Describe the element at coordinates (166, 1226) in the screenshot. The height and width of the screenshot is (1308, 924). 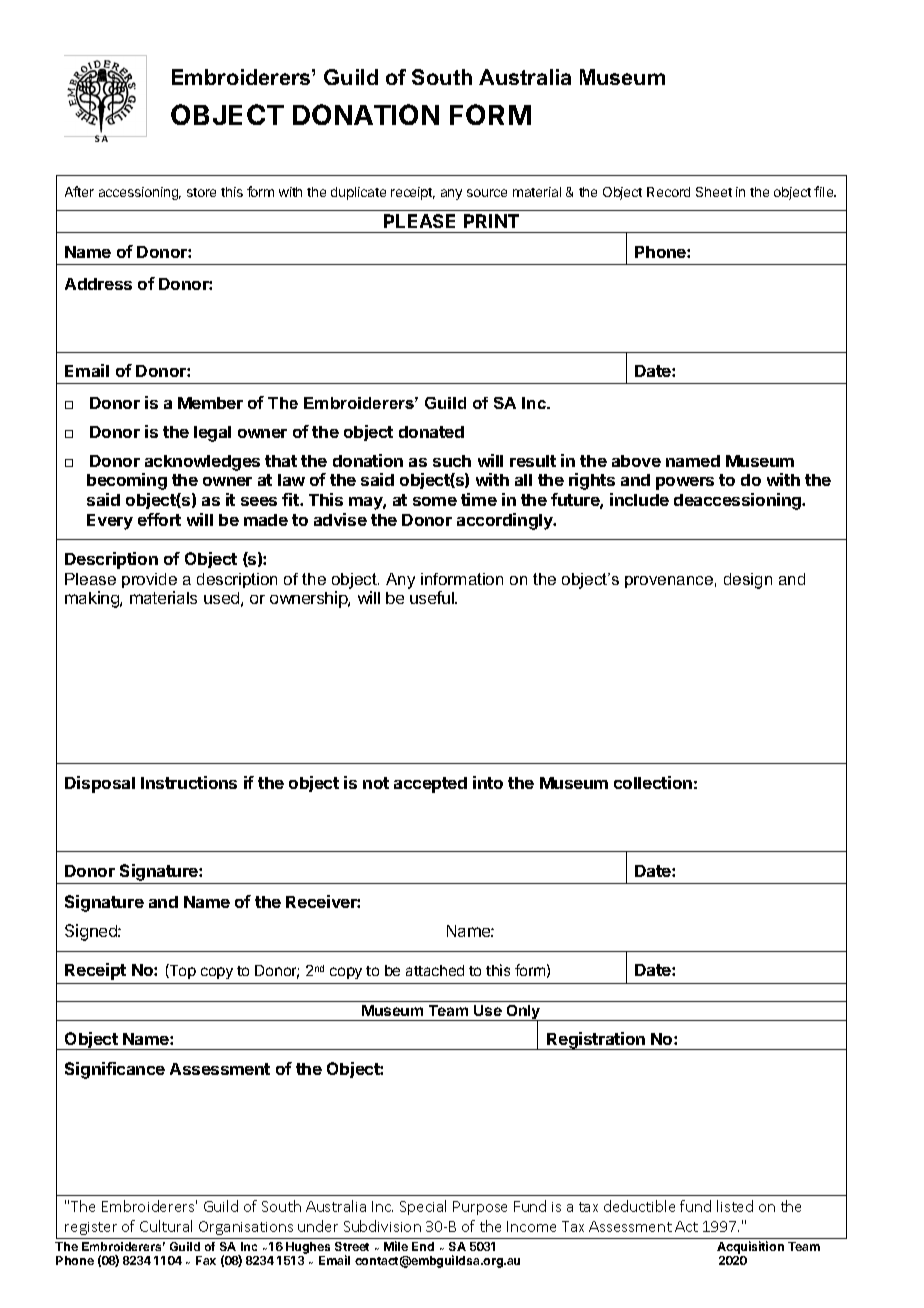
I see `Cultural` at that location.
